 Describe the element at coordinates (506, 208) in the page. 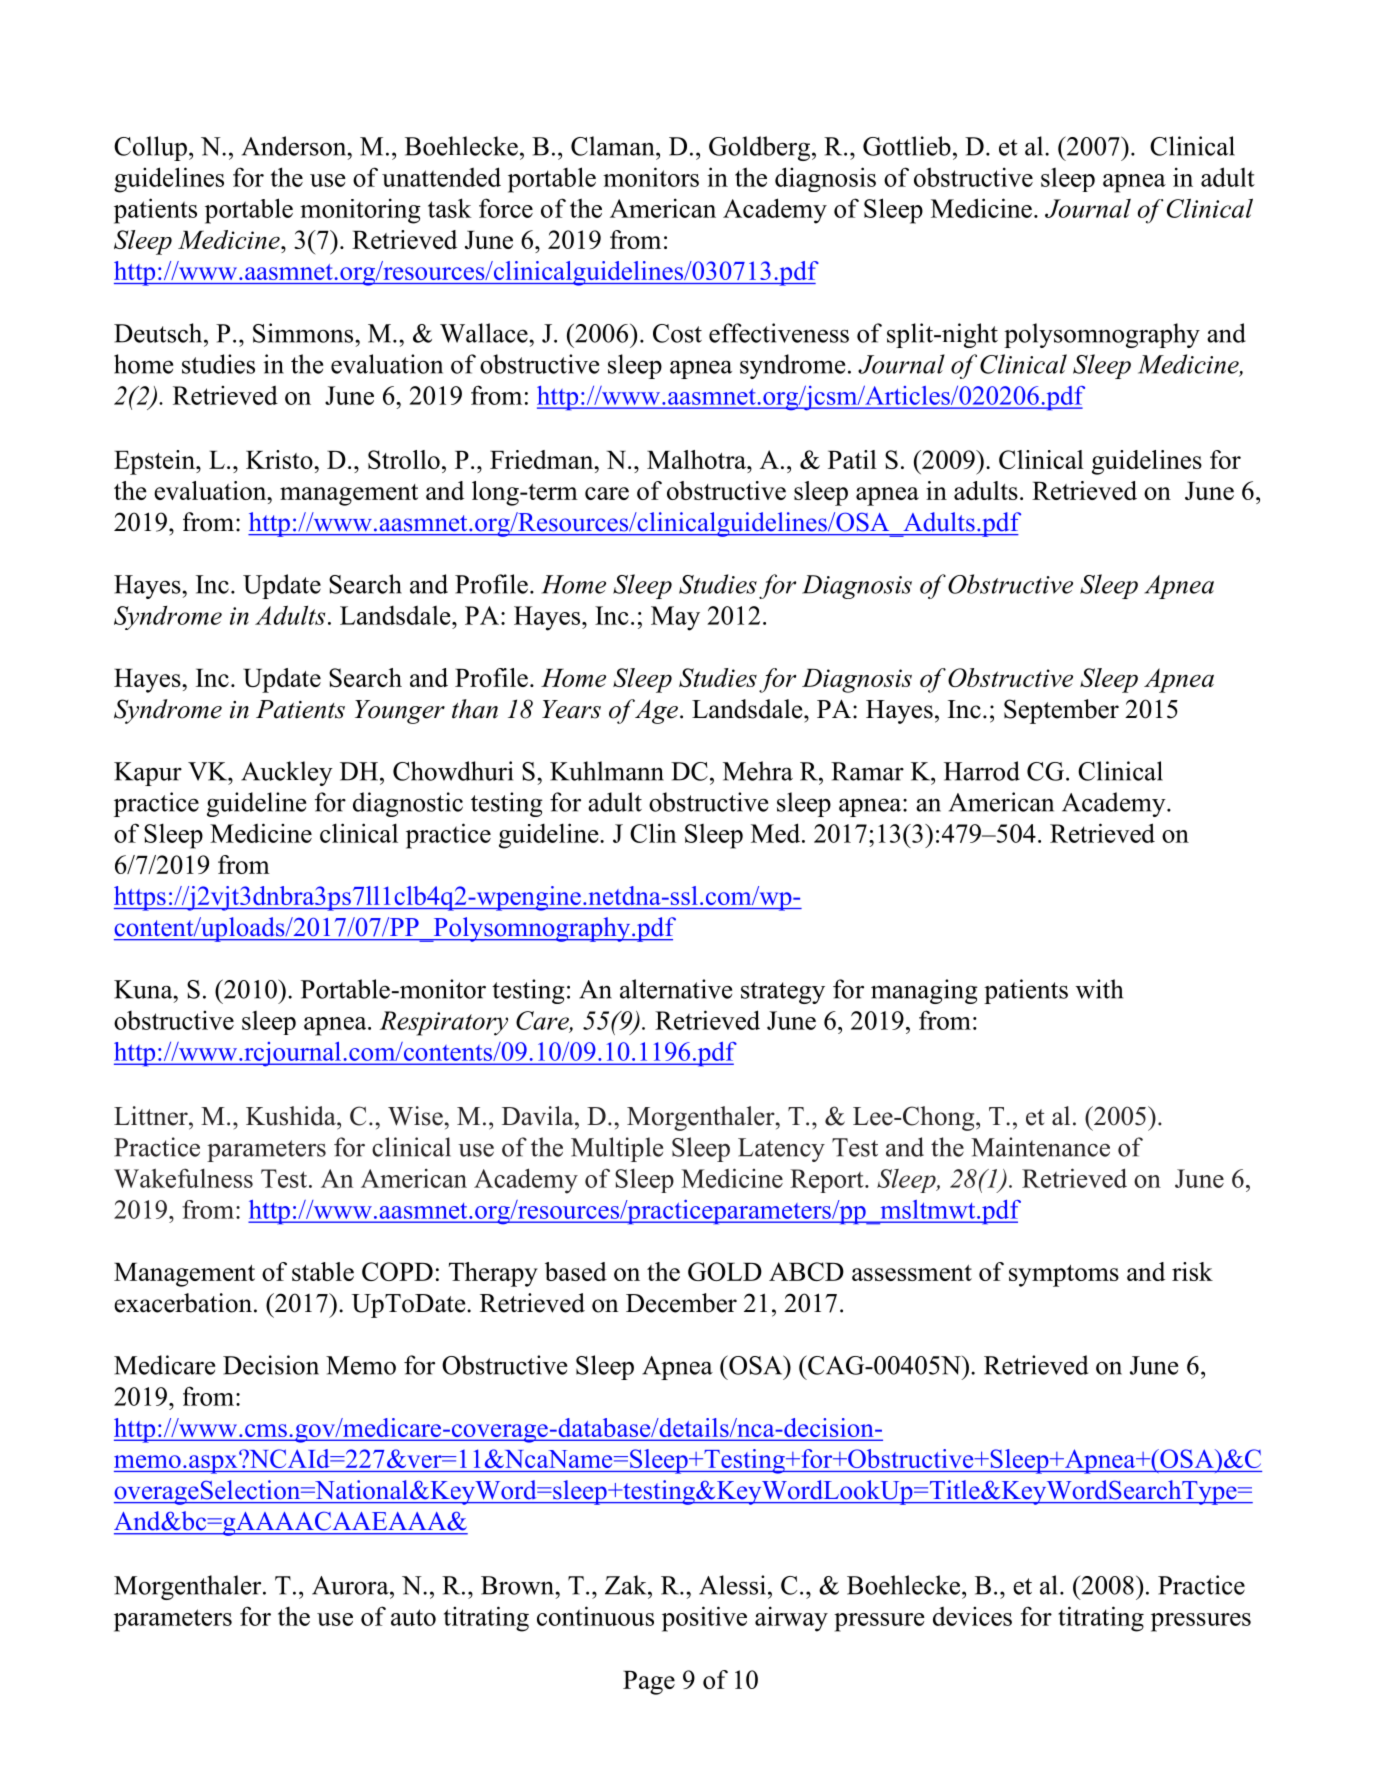

I see `force` at that location.
